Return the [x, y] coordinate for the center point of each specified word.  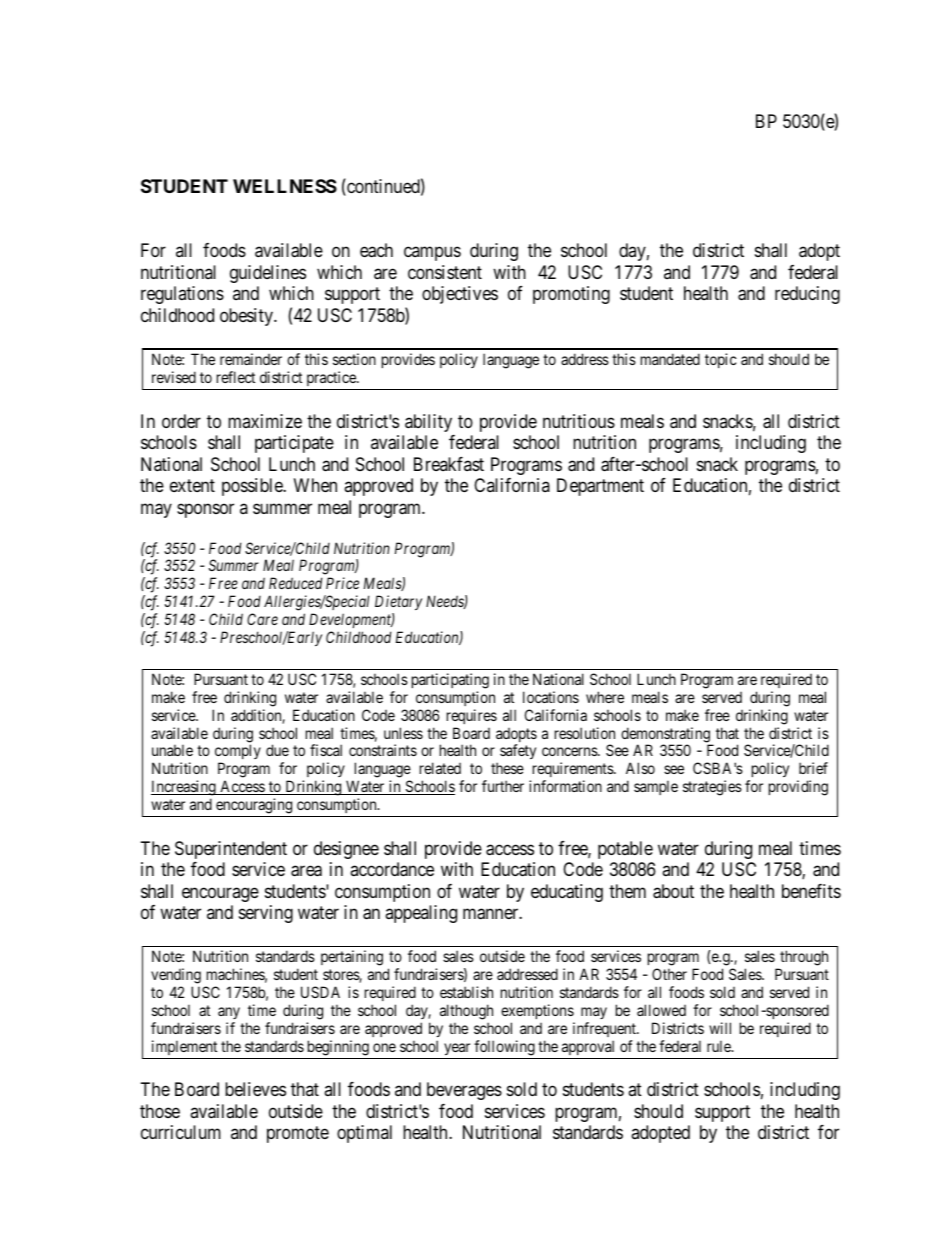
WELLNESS [285, 186]
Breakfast [449, 464]
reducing [807, 295]
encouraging [254, 807]
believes [255, 1089]
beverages [464, 1091]
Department [600, 487]
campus [432, 254]
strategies [712, 788]
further [503, 786]
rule [720, 1046]
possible [253, 487]
